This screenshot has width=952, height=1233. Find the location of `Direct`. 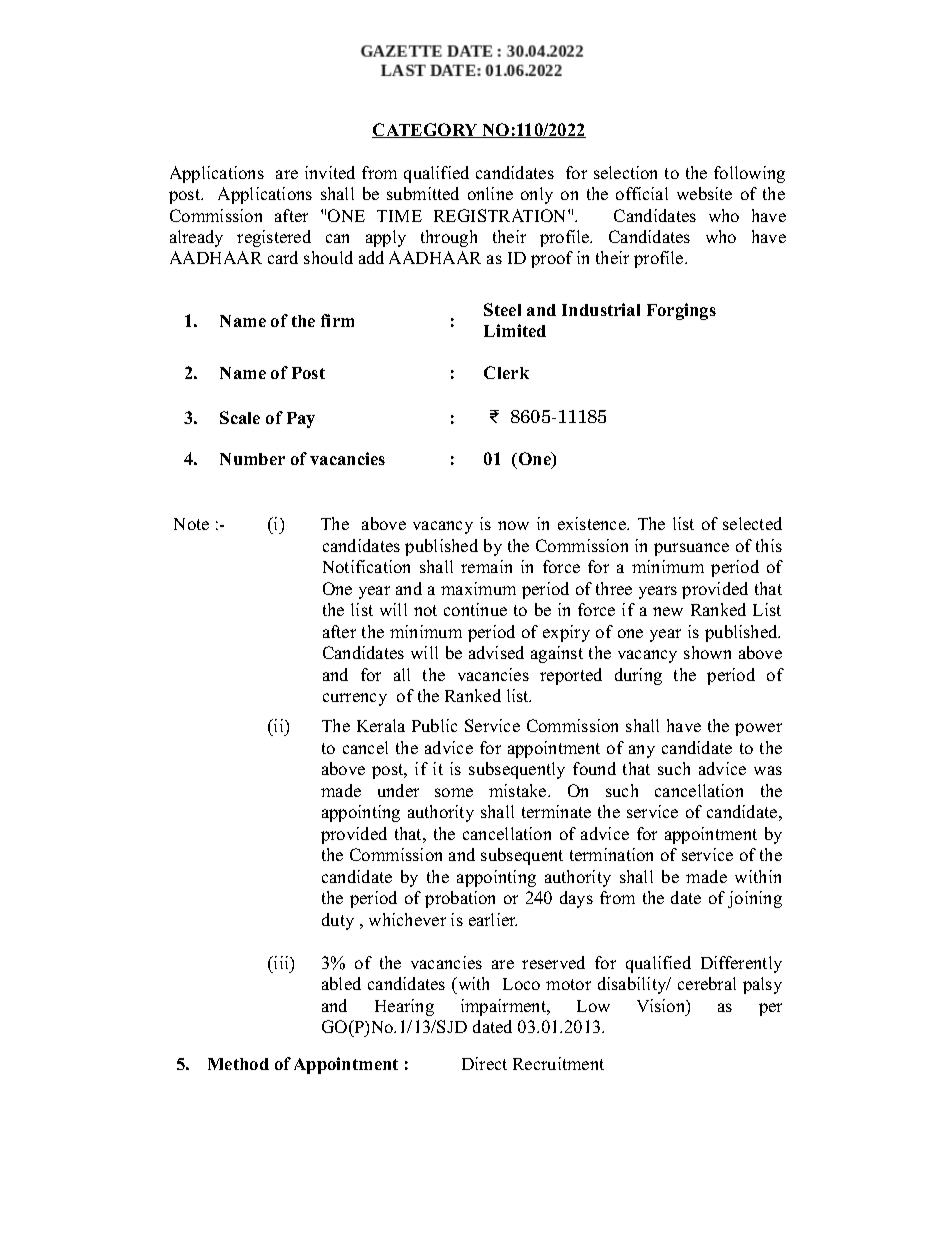

Direct is located at coordinates (484, 1063).
